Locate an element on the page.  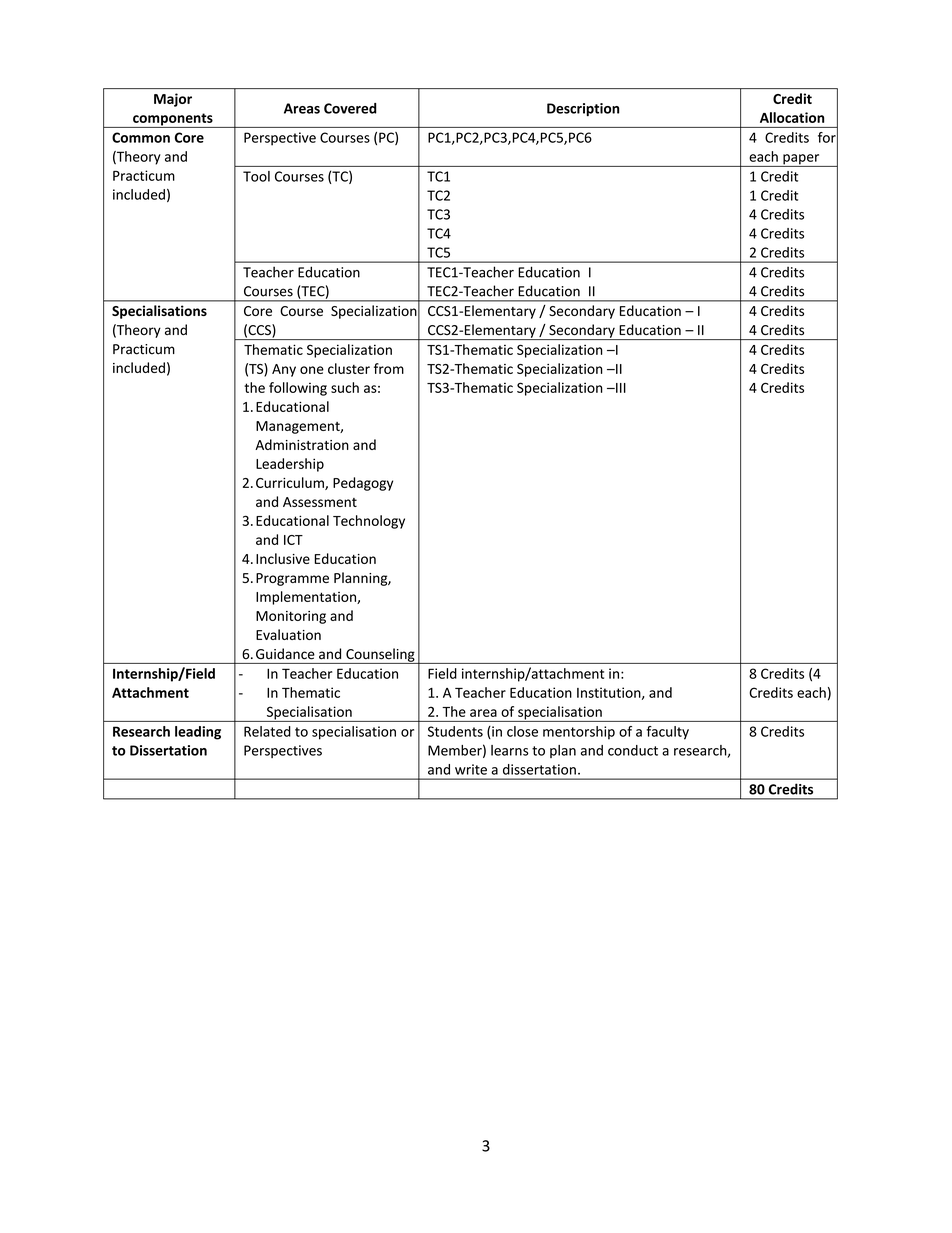
III is located at coordinates (620, 388).
